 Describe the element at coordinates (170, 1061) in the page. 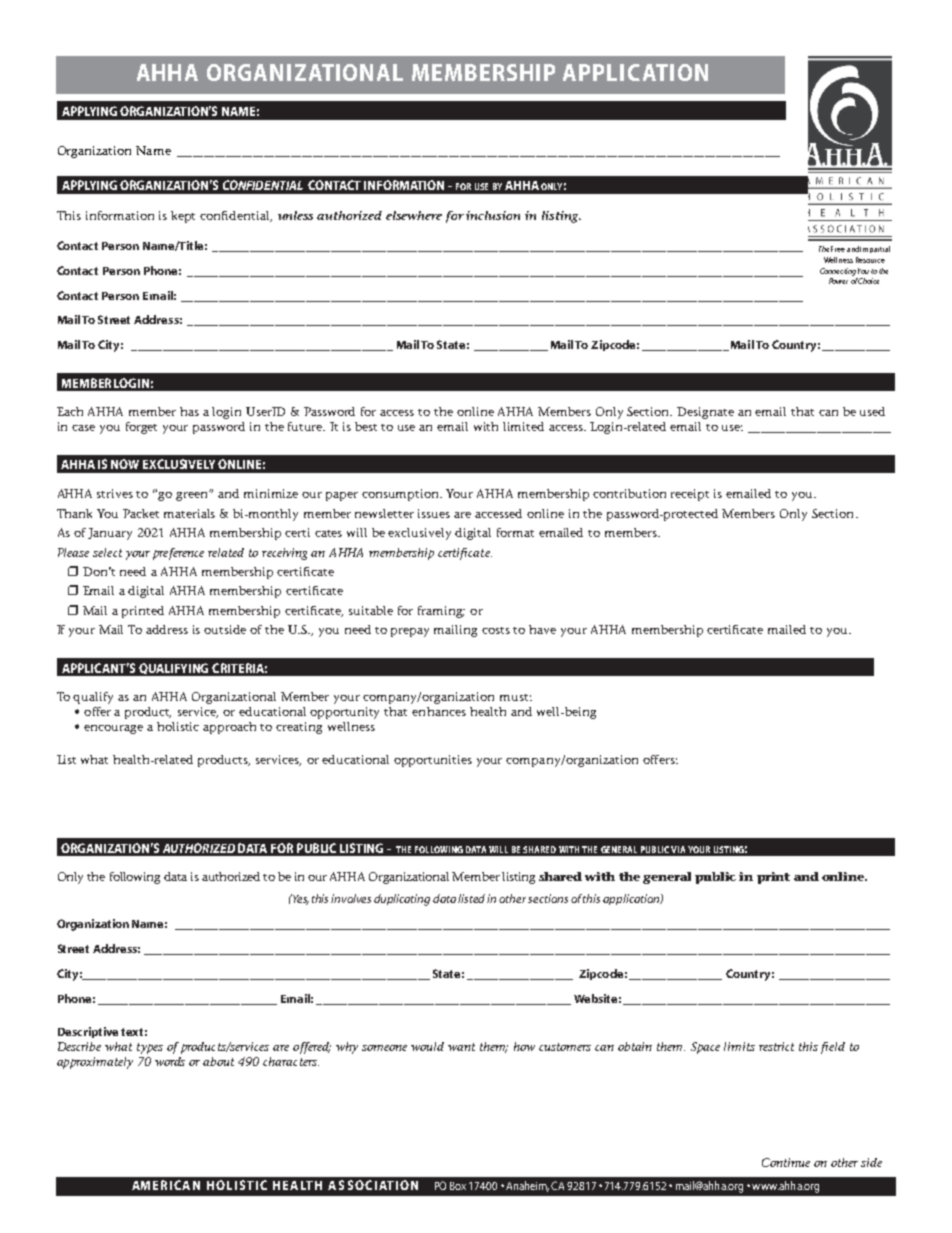

I see `words` at that location.
